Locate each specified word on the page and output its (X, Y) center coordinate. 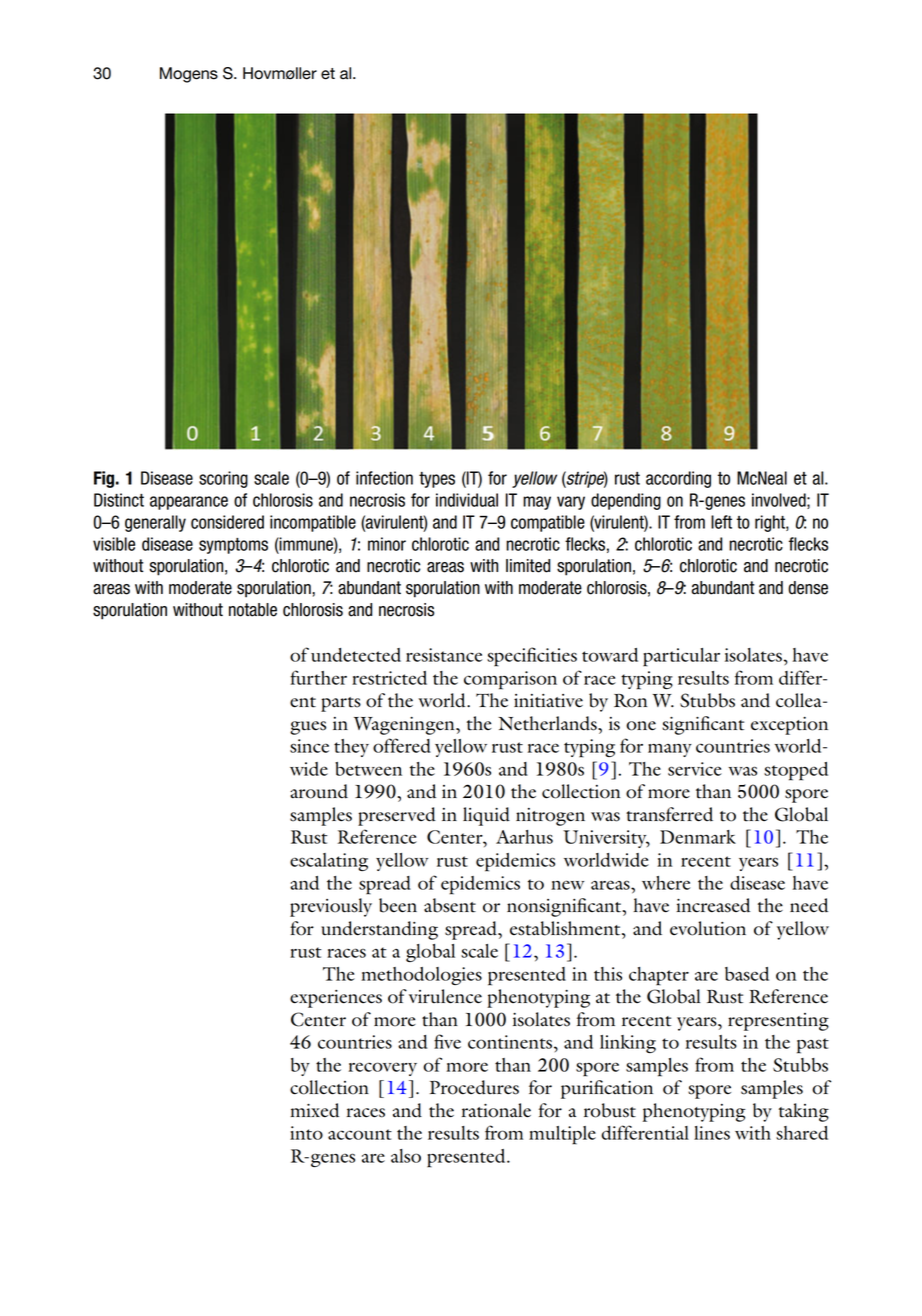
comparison (510, 680)
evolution (708, 928)
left (721, 522)
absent (450, 905)
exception (789, 726)
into (306, 1133)
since (309, 746)
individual (467, 500)
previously (331, 907)
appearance (189, 503)
